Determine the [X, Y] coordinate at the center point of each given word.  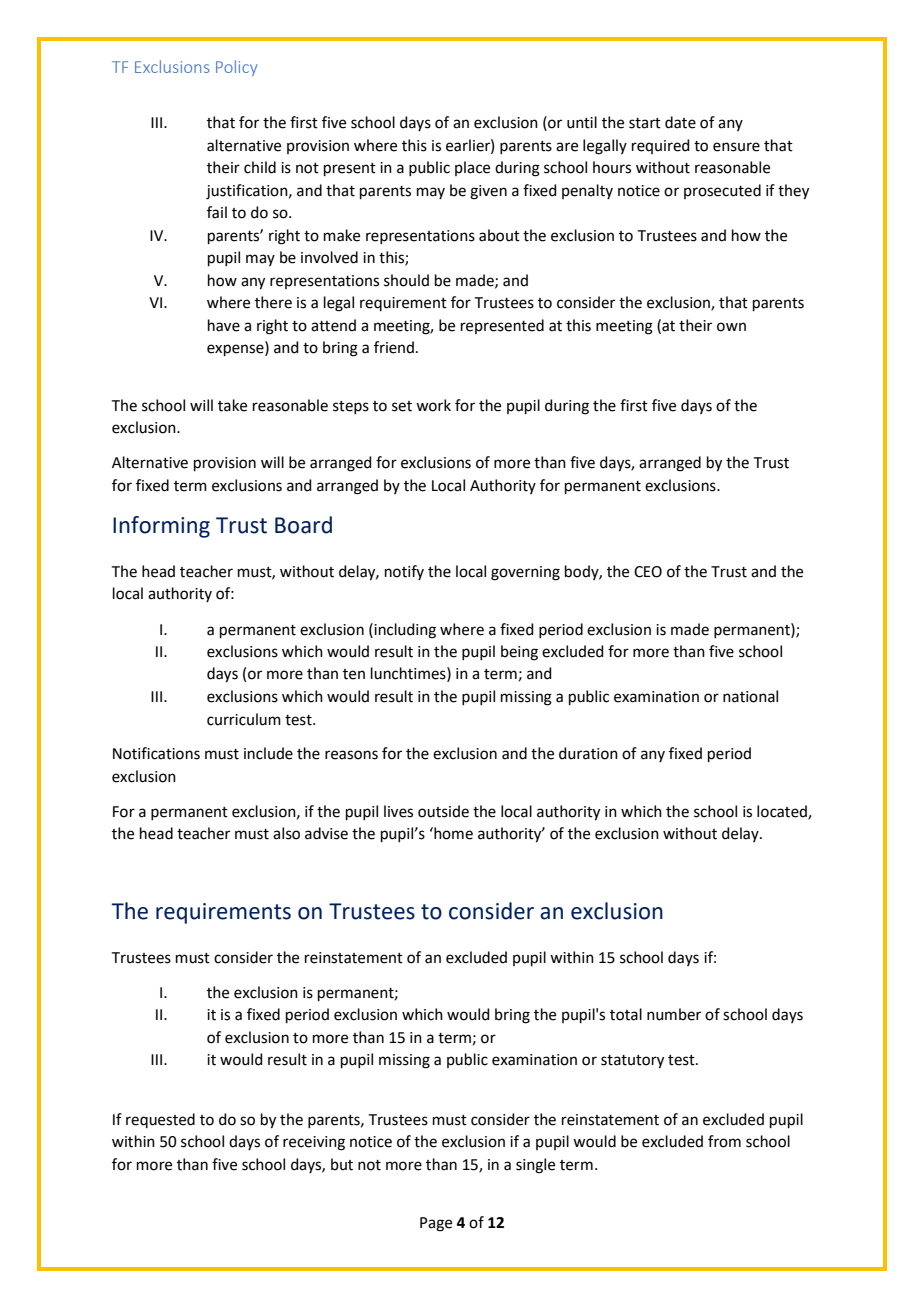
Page [436, 1224]
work [433, 405]
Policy [236, 68]
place [472, 168]
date [680, 122]
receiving [314, 1143]
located [783, 812]
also [286, 833]
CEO [648, 572]
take [232, 405]
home [452, 833]
